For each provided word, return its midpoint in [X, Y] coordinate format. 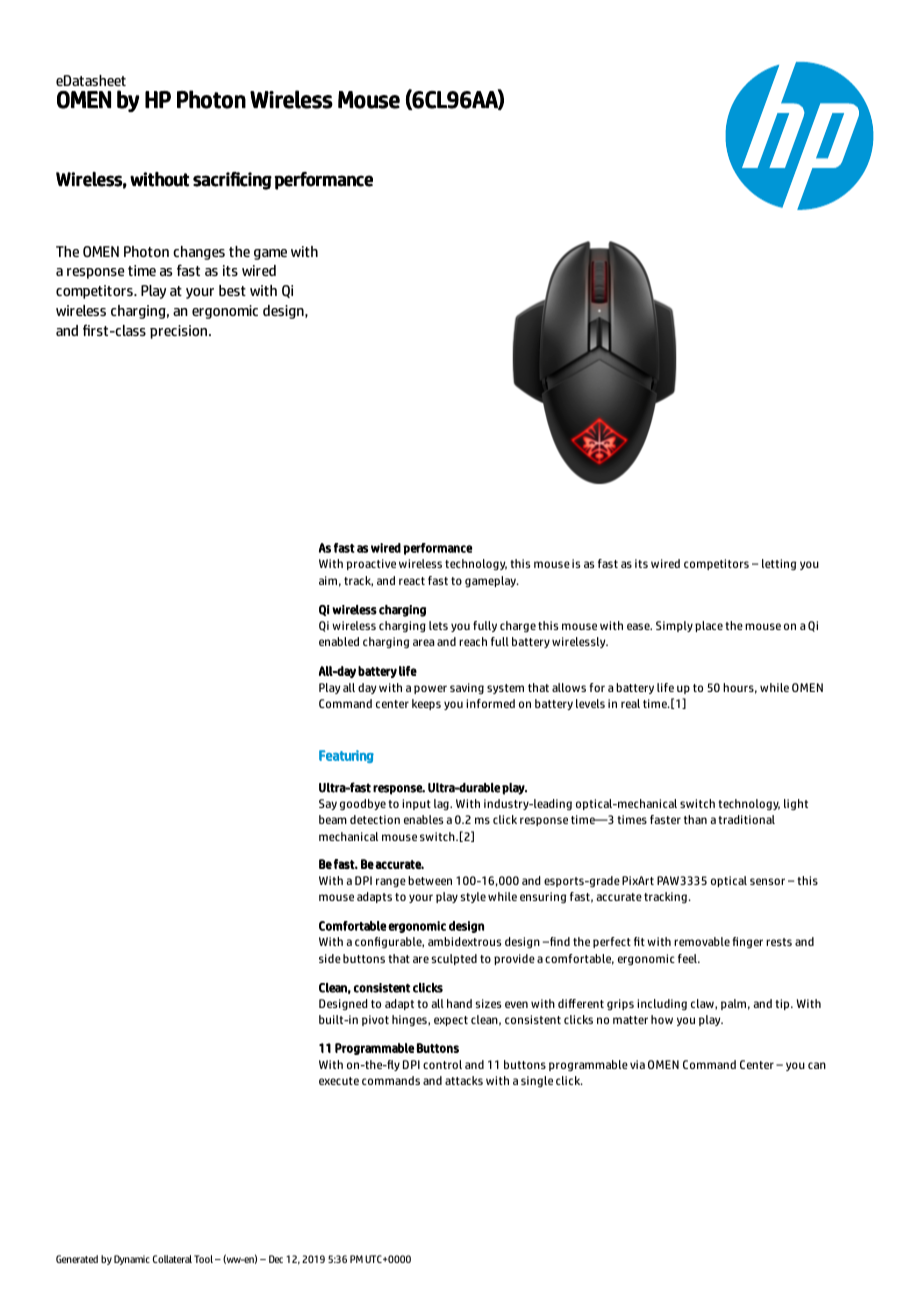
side [330, 958]
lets [438, 625]
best [232, 290]
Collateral [172, 1259]
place [709, 626]
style [473, 897]
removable [702, 941]
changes [199, 253]
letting [779, 564]
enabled [339, 641]
